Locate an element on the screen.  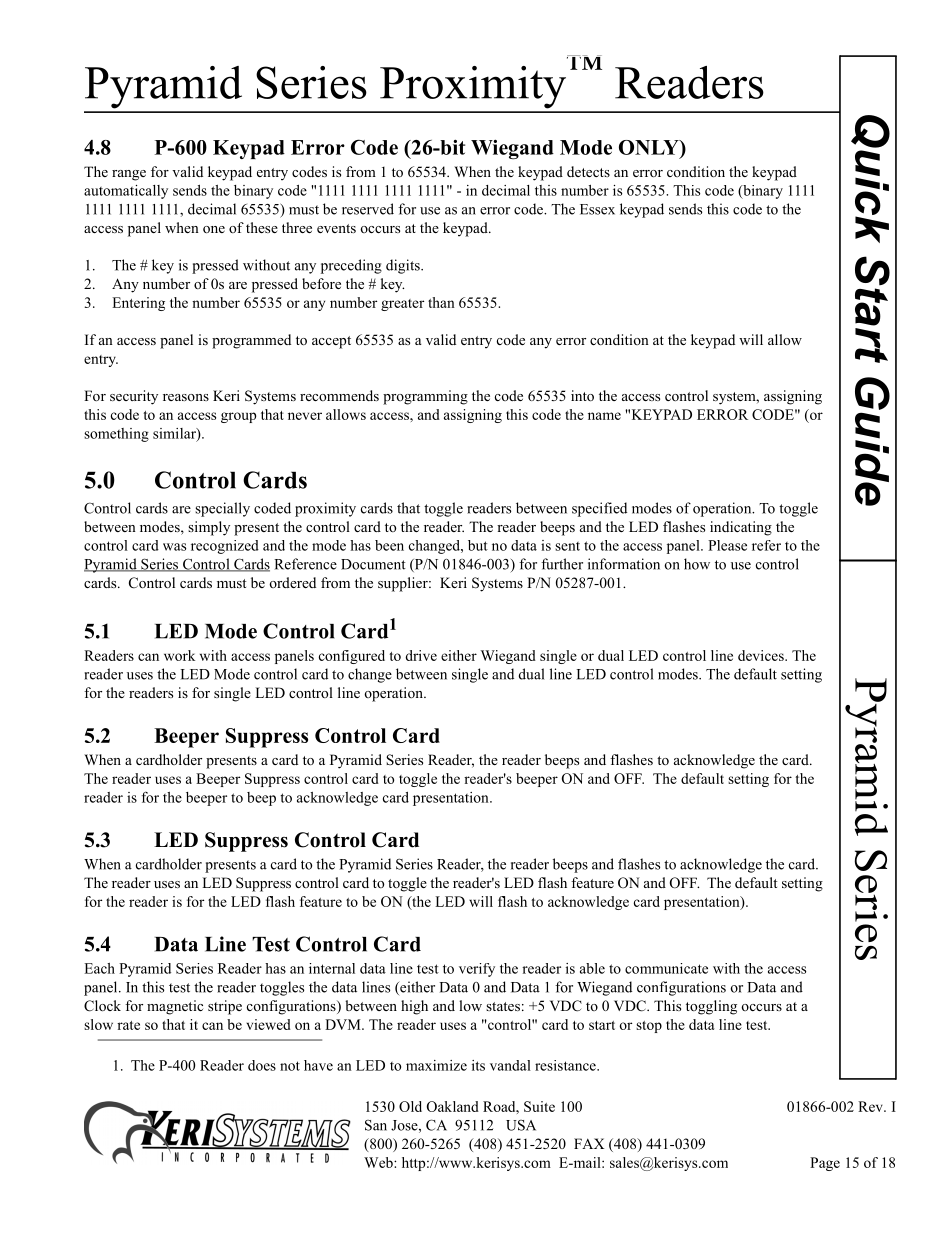
detects is located at coordinates (588, 171).
